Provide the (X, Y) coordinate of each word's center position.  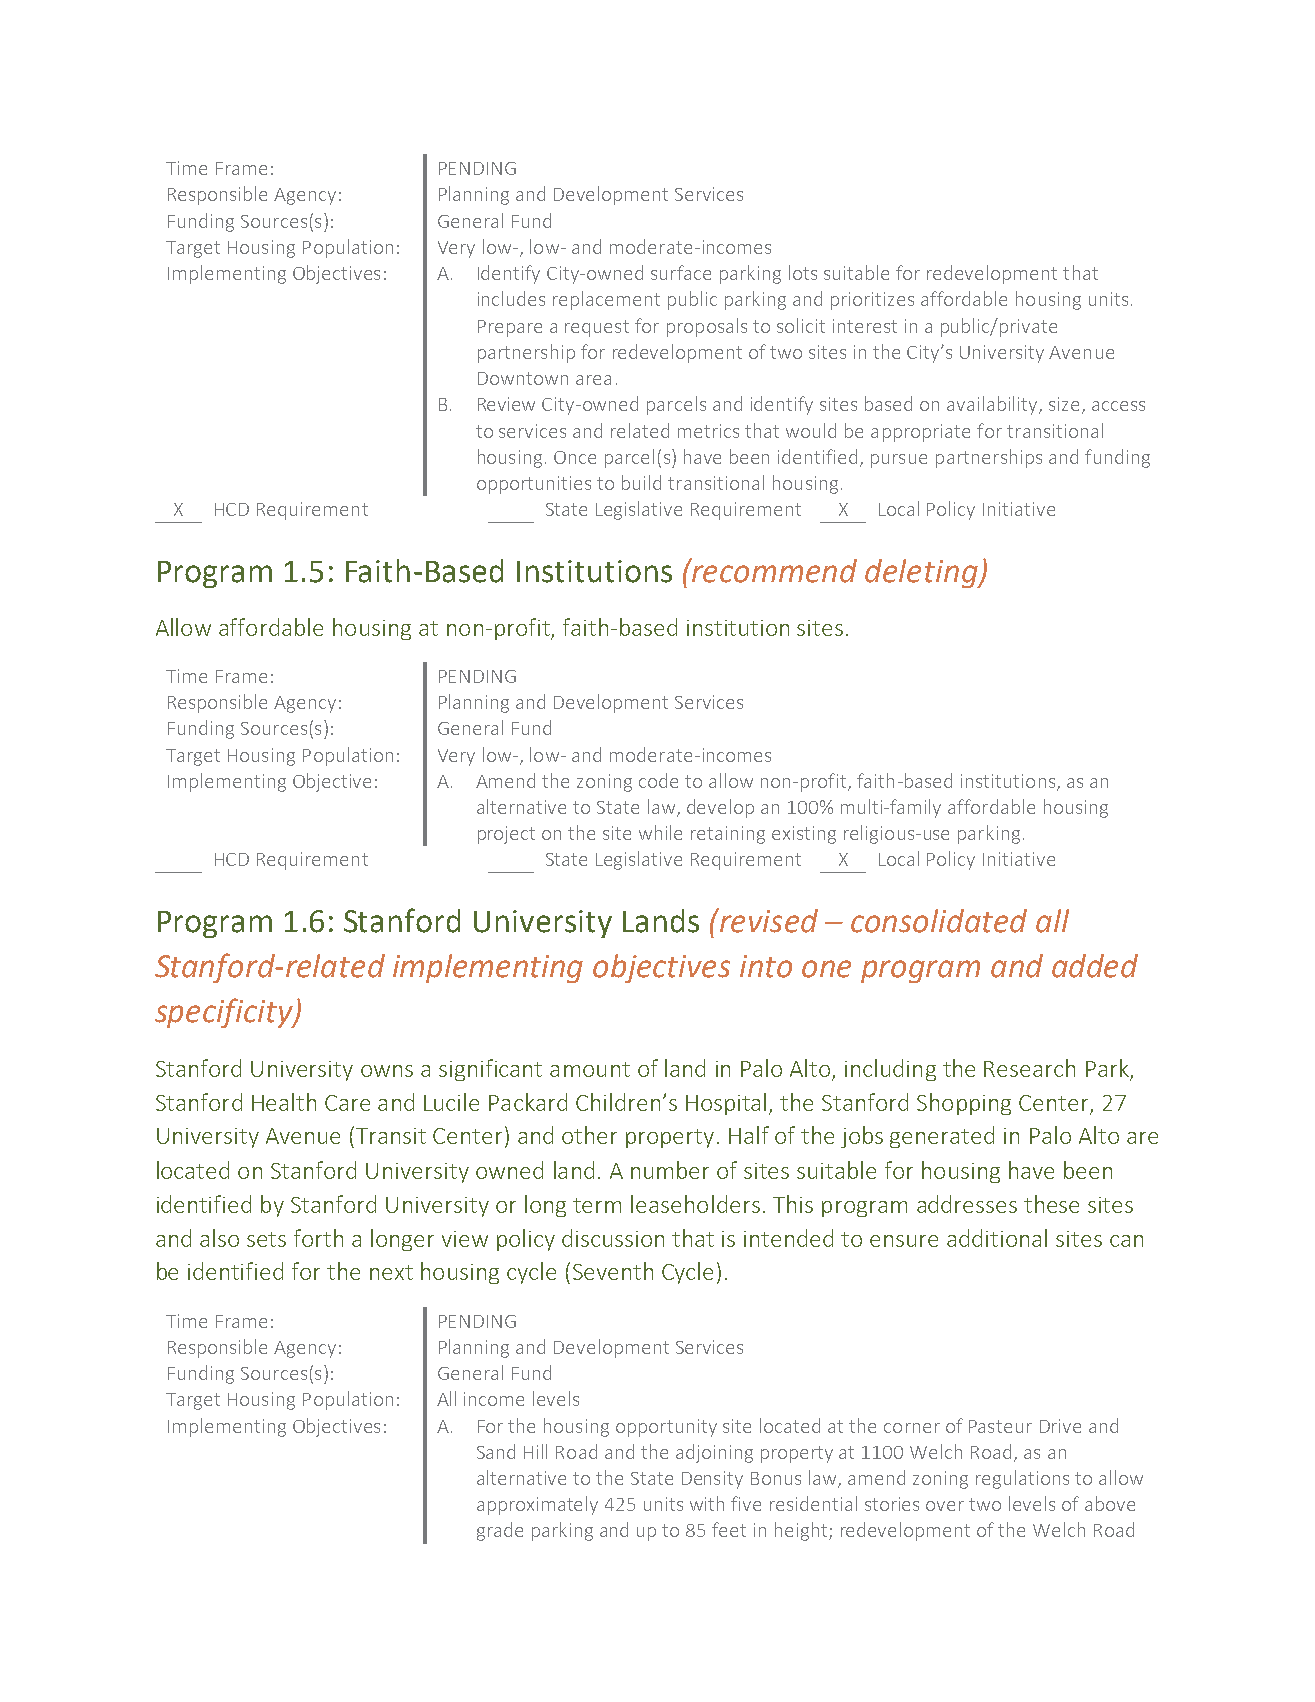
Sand (496, 1451)
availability (993, 405)
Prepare (510, 328)
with (707, 1503)
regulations (1022, 1479)
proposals (707, 327)
